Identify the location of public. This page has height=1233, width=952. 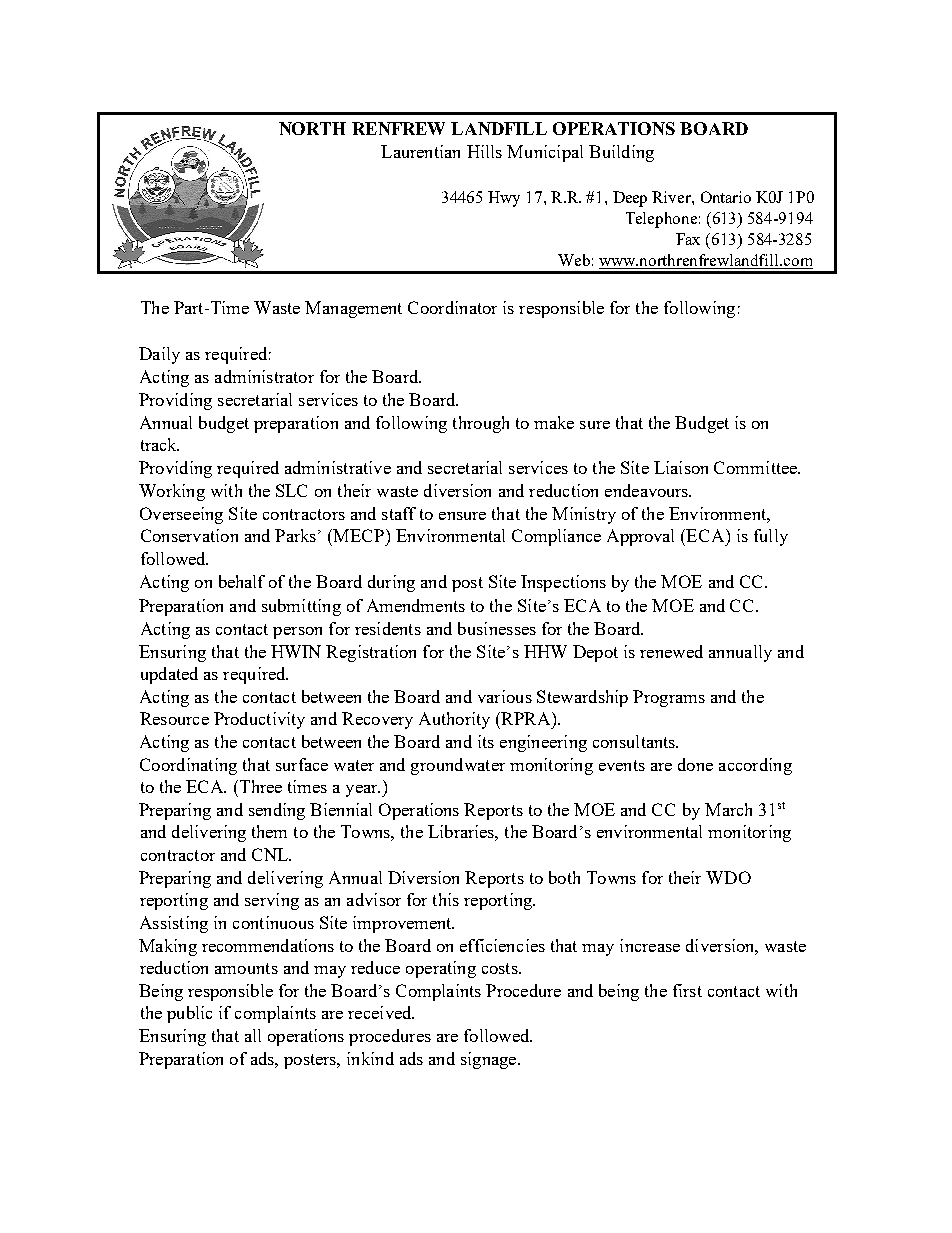
(189, 1014).
